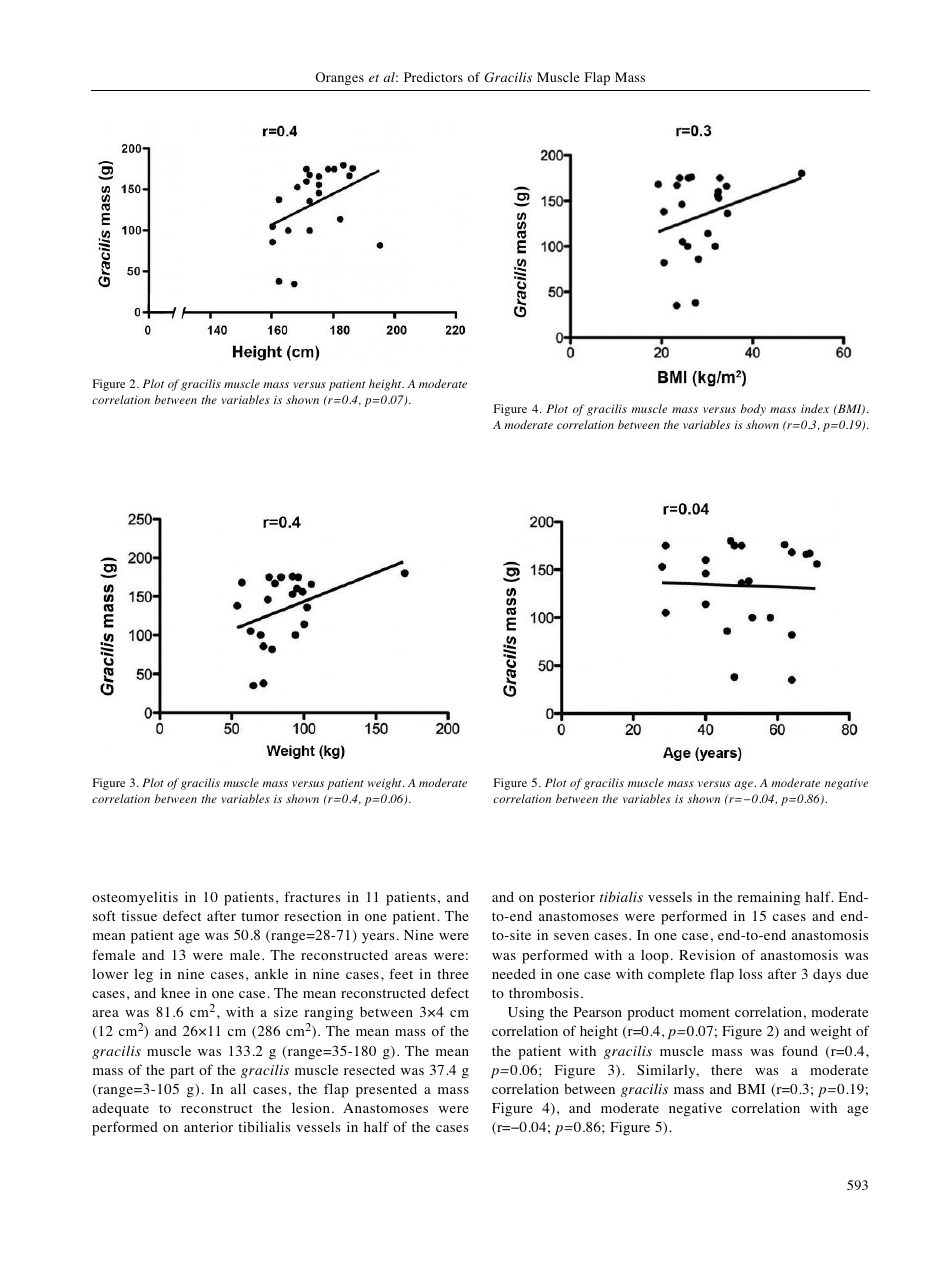  Describe the element at coordinates (386, 1091) in the screenshot. I see `presented` at that location.
